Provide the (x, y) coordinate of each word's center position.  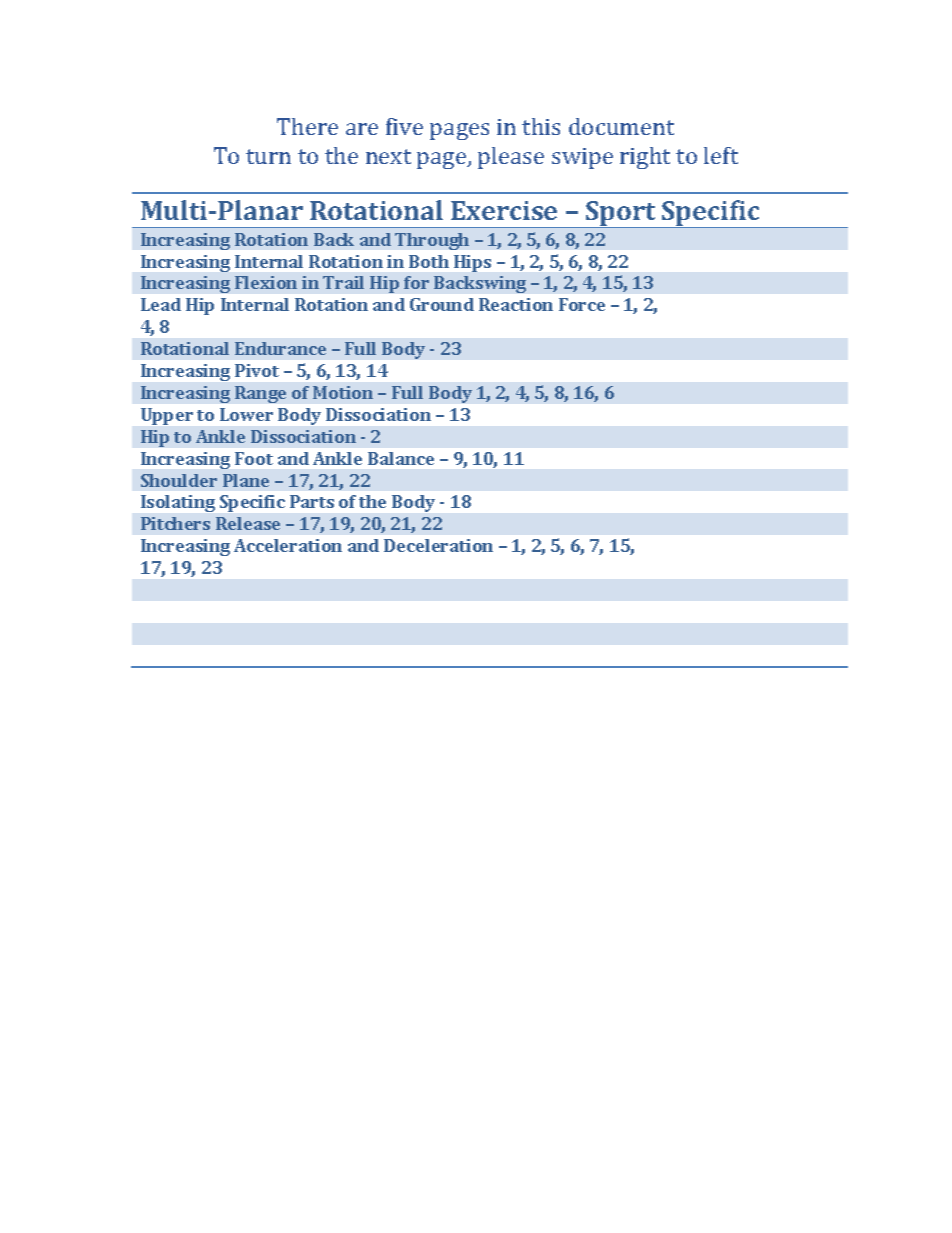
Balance (401, 458)
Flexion (266, 282)
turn (268, 156)
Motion (343, 392)
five (404, 126)
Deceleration (438, 545)
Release (248, 523)
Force (582, 304)
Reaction (516, 304)
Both (429, 261)
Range (260, 394)
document (621, 126)
